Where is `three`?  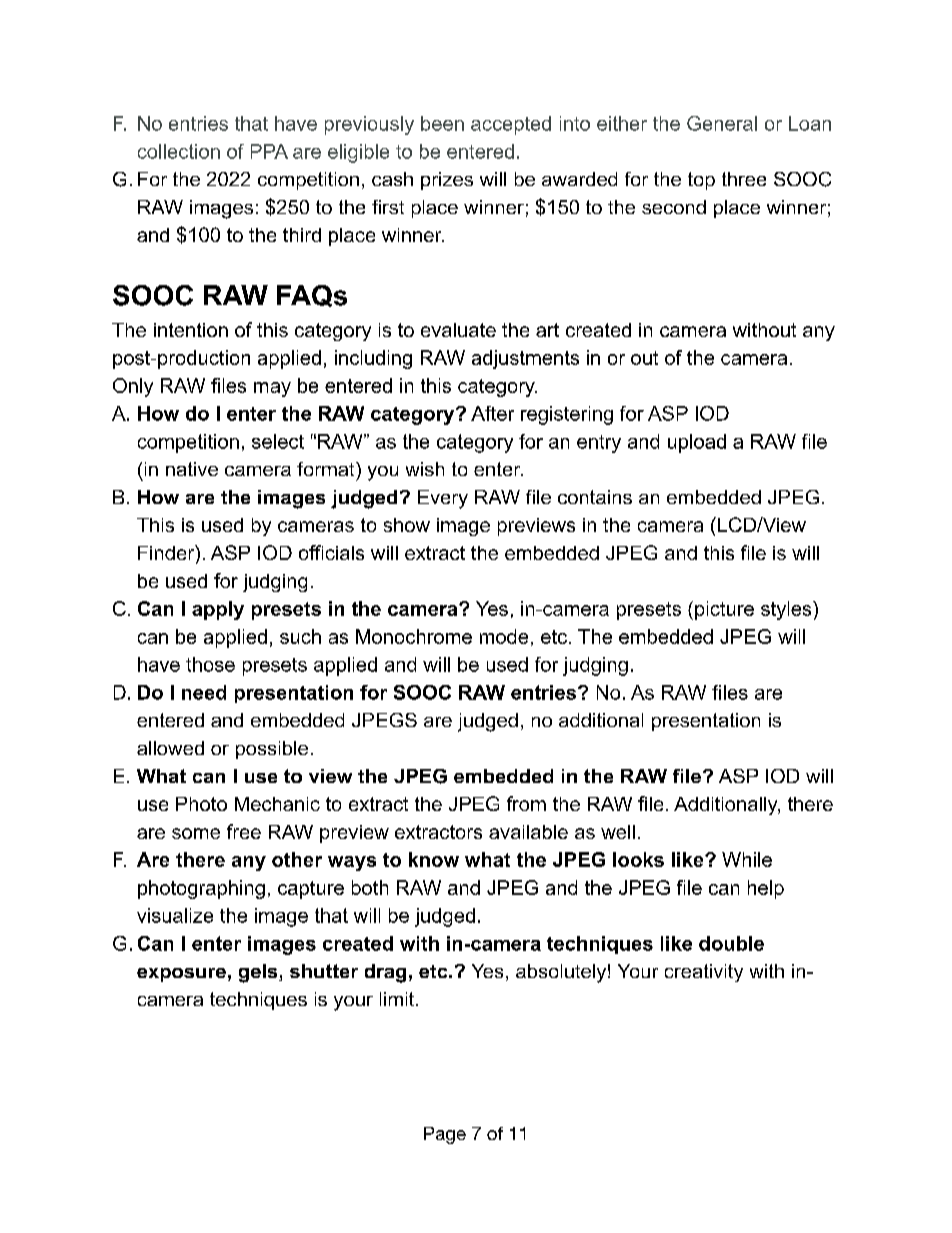
three is located at coordinates (744, 179).
